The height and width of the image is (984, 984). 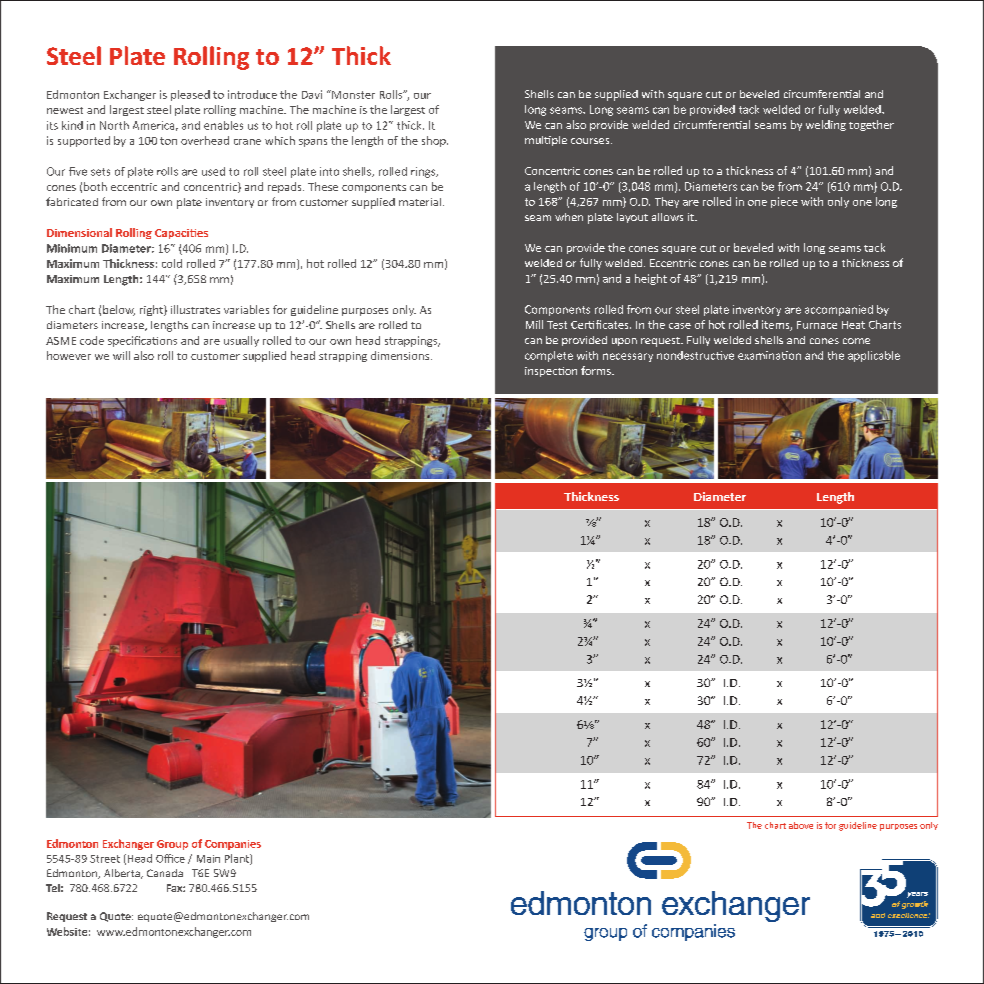 What do you see at coordinates (170, 858) in the image?
I see `Office` at bounding box center [170, 858].
